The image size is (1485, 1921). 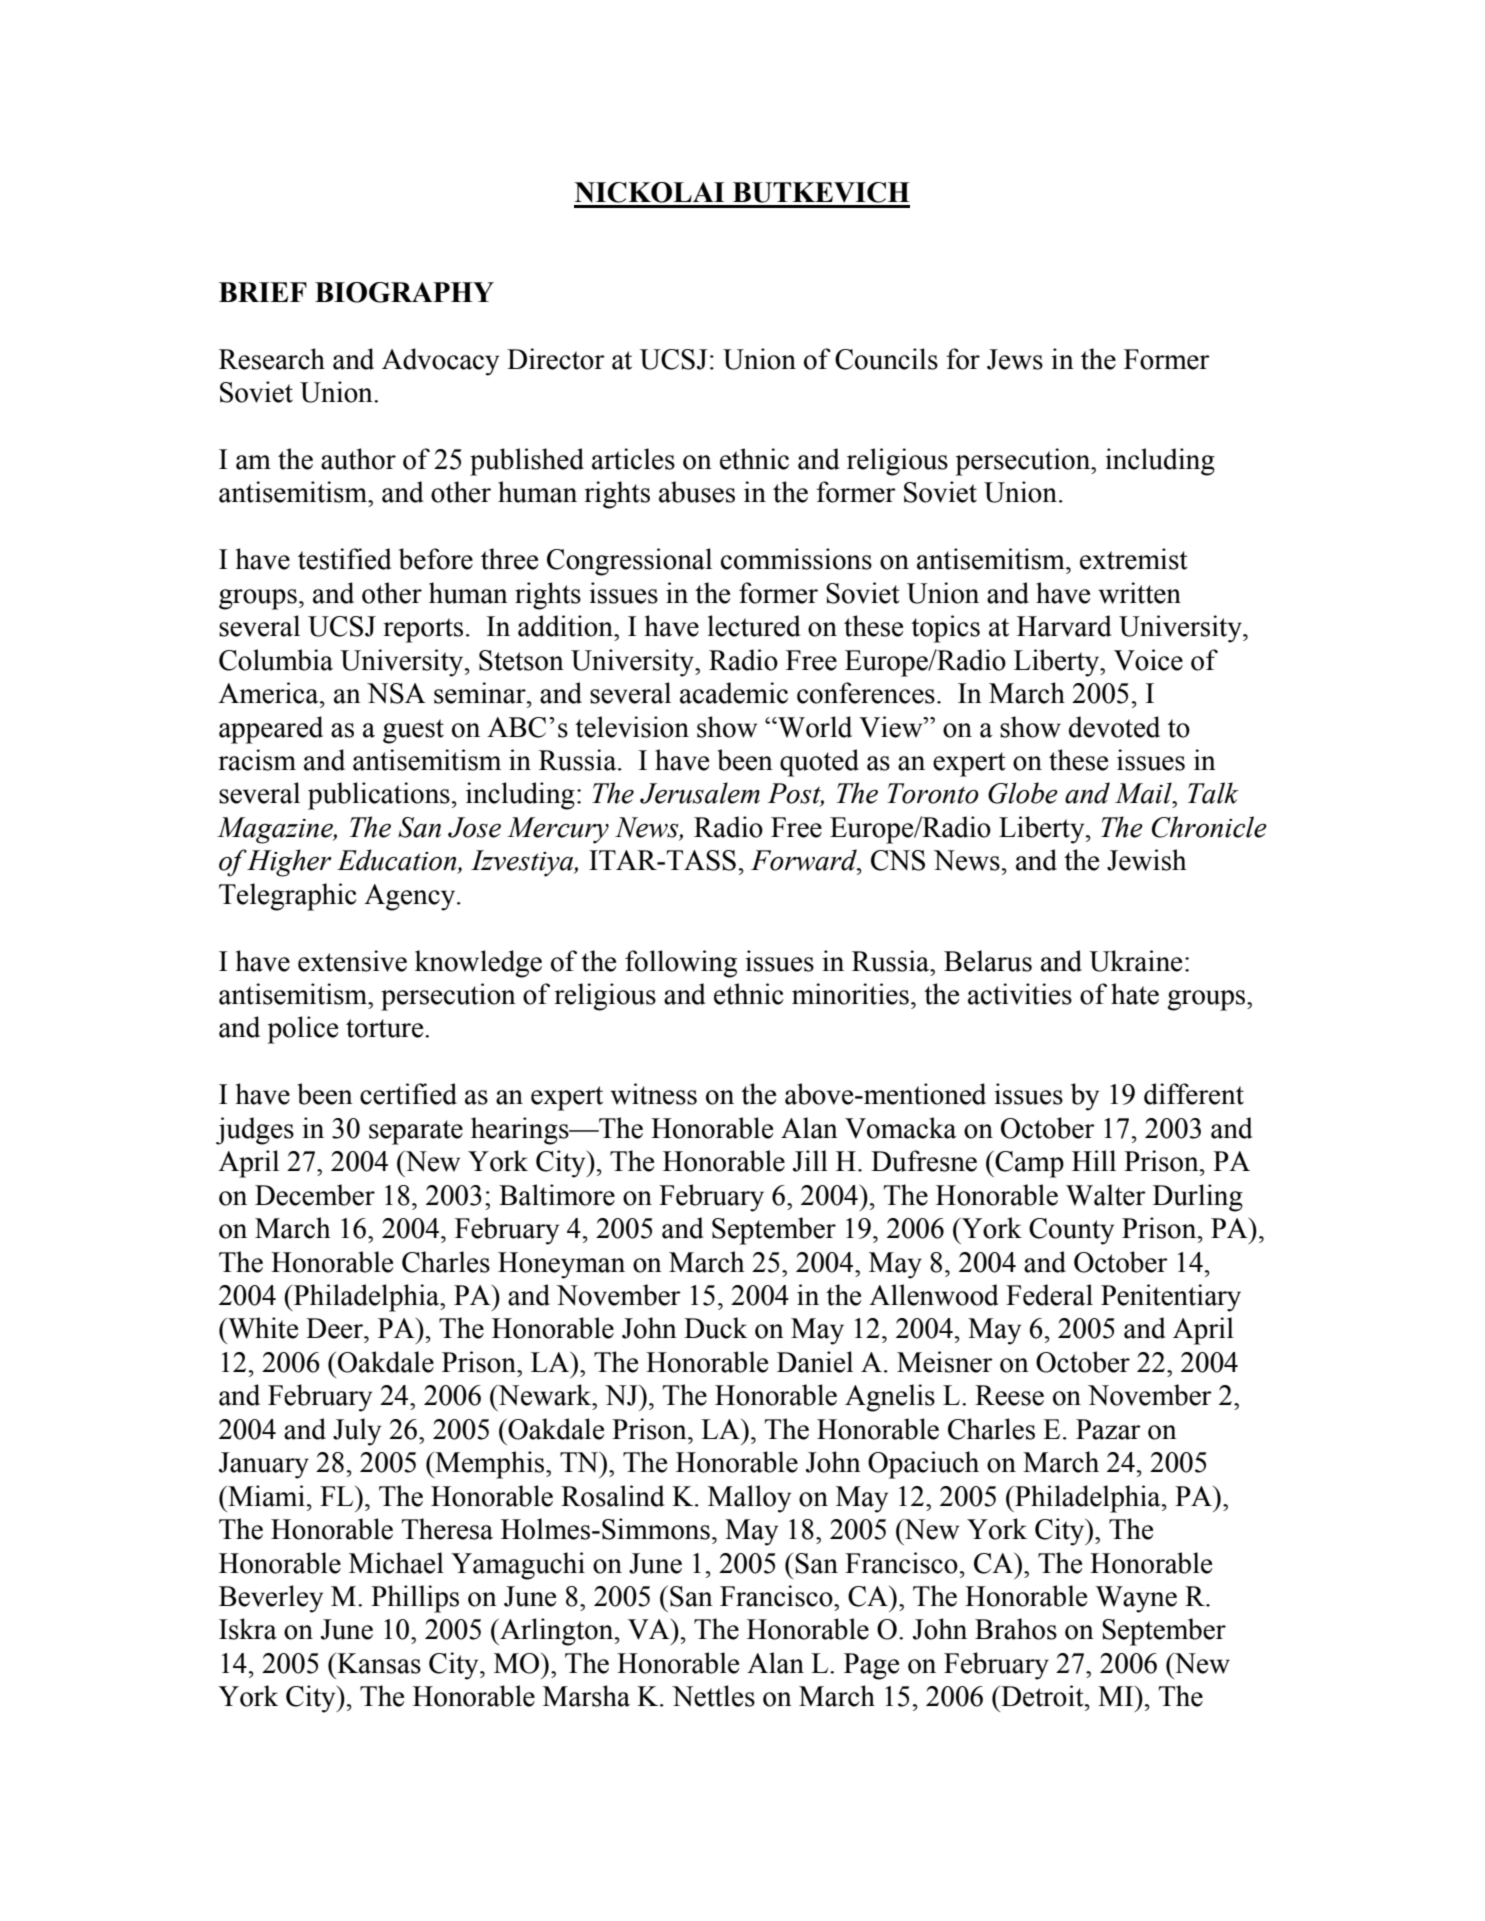 What do you see at coordinates (404, 292) in the screenshot?
I see `BIOGRAPHY` at bounding box center [404, 292].
